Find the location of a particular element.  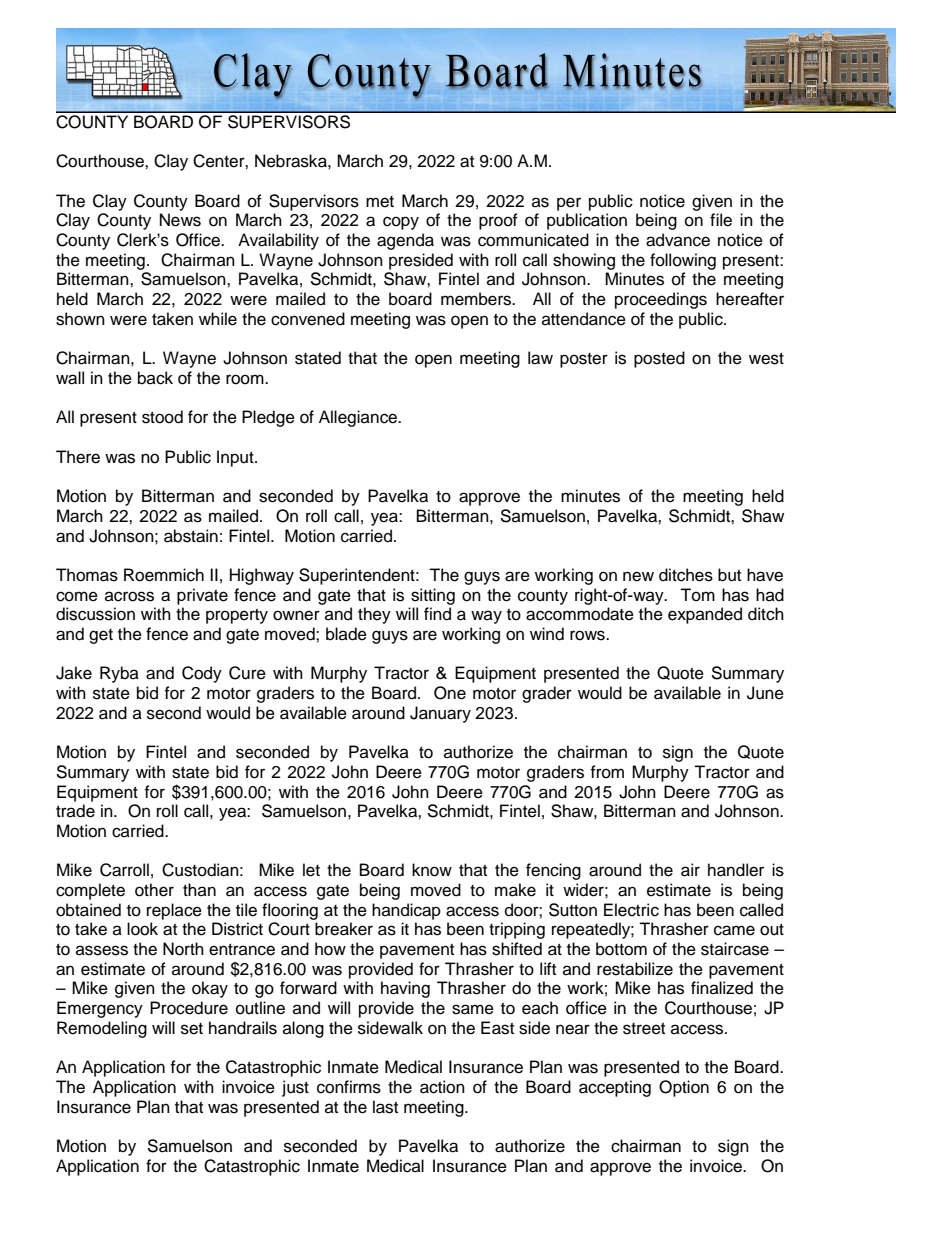

posted is located at coordinates (659, 359).
